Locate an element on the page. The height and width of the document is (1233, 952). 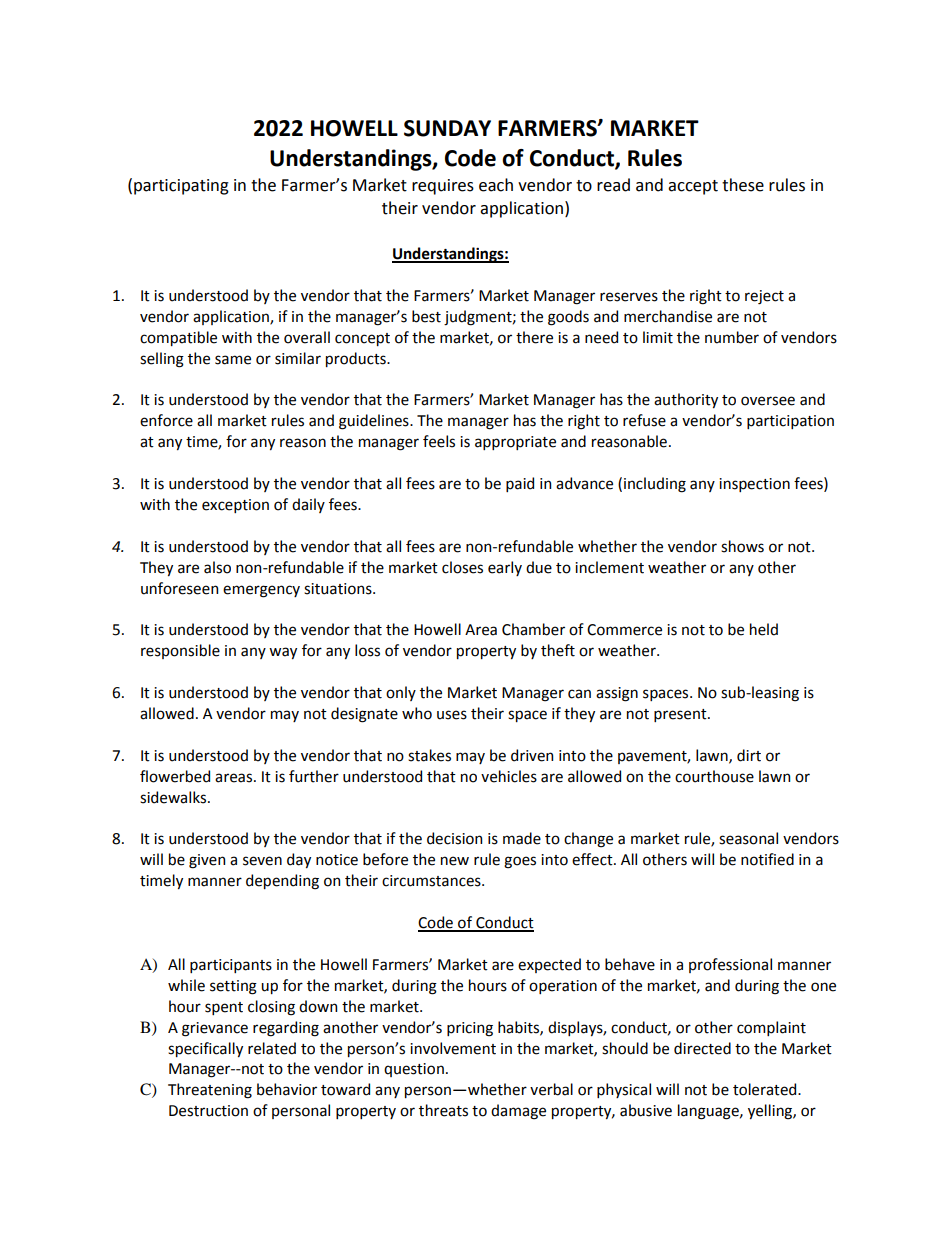
damage is located at coordinates (518, 1112).
